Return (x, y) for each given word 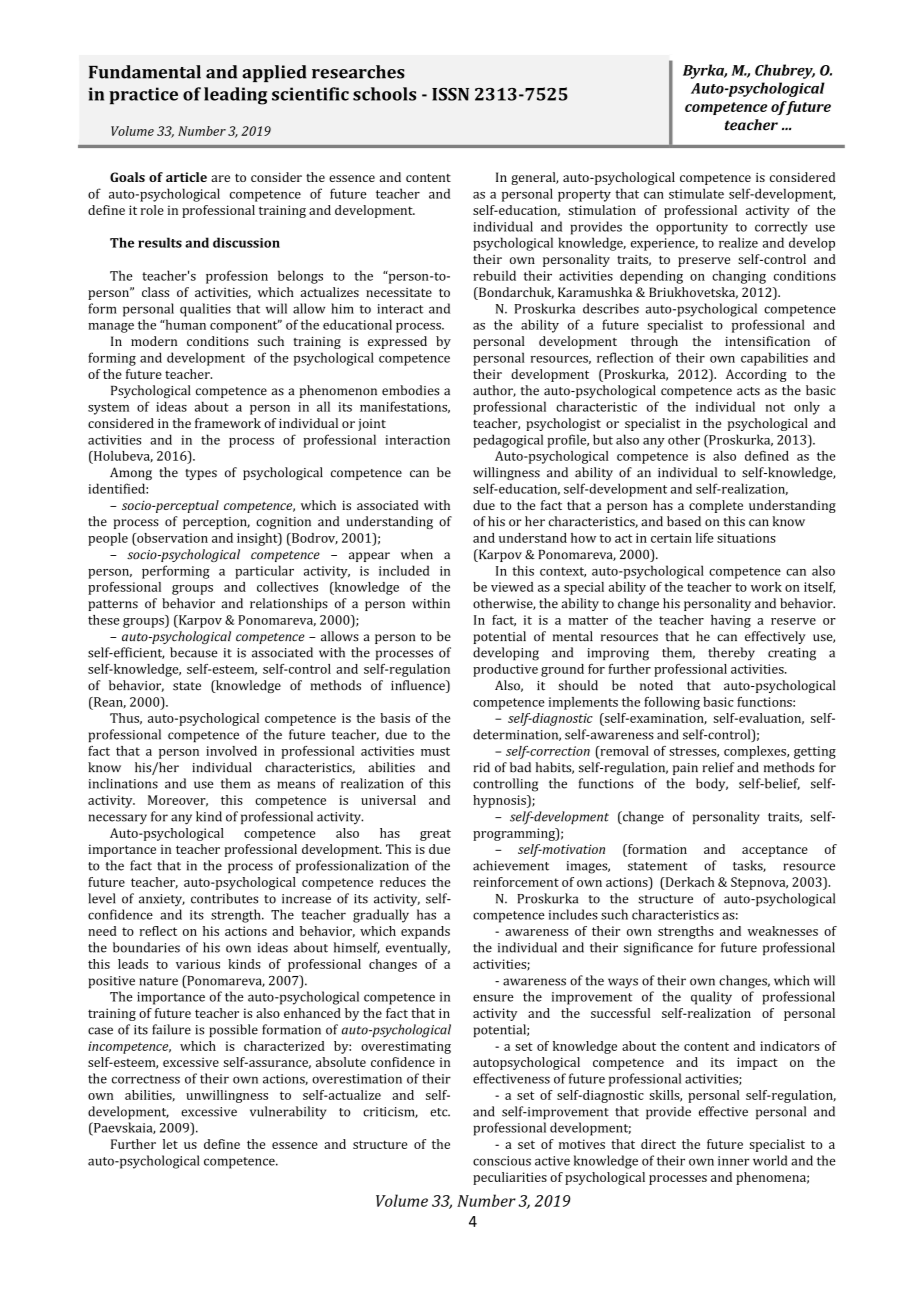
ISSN (450, 94)
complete (716, 506)
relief (718, 767)
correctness (146, 1079)
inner (733, 1161)
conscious (502, 1161)
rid (481, 767)
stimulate (696, 193)
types (201, 474)
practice (143, 96)
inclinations (123, 783)
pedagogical (508, 441)
